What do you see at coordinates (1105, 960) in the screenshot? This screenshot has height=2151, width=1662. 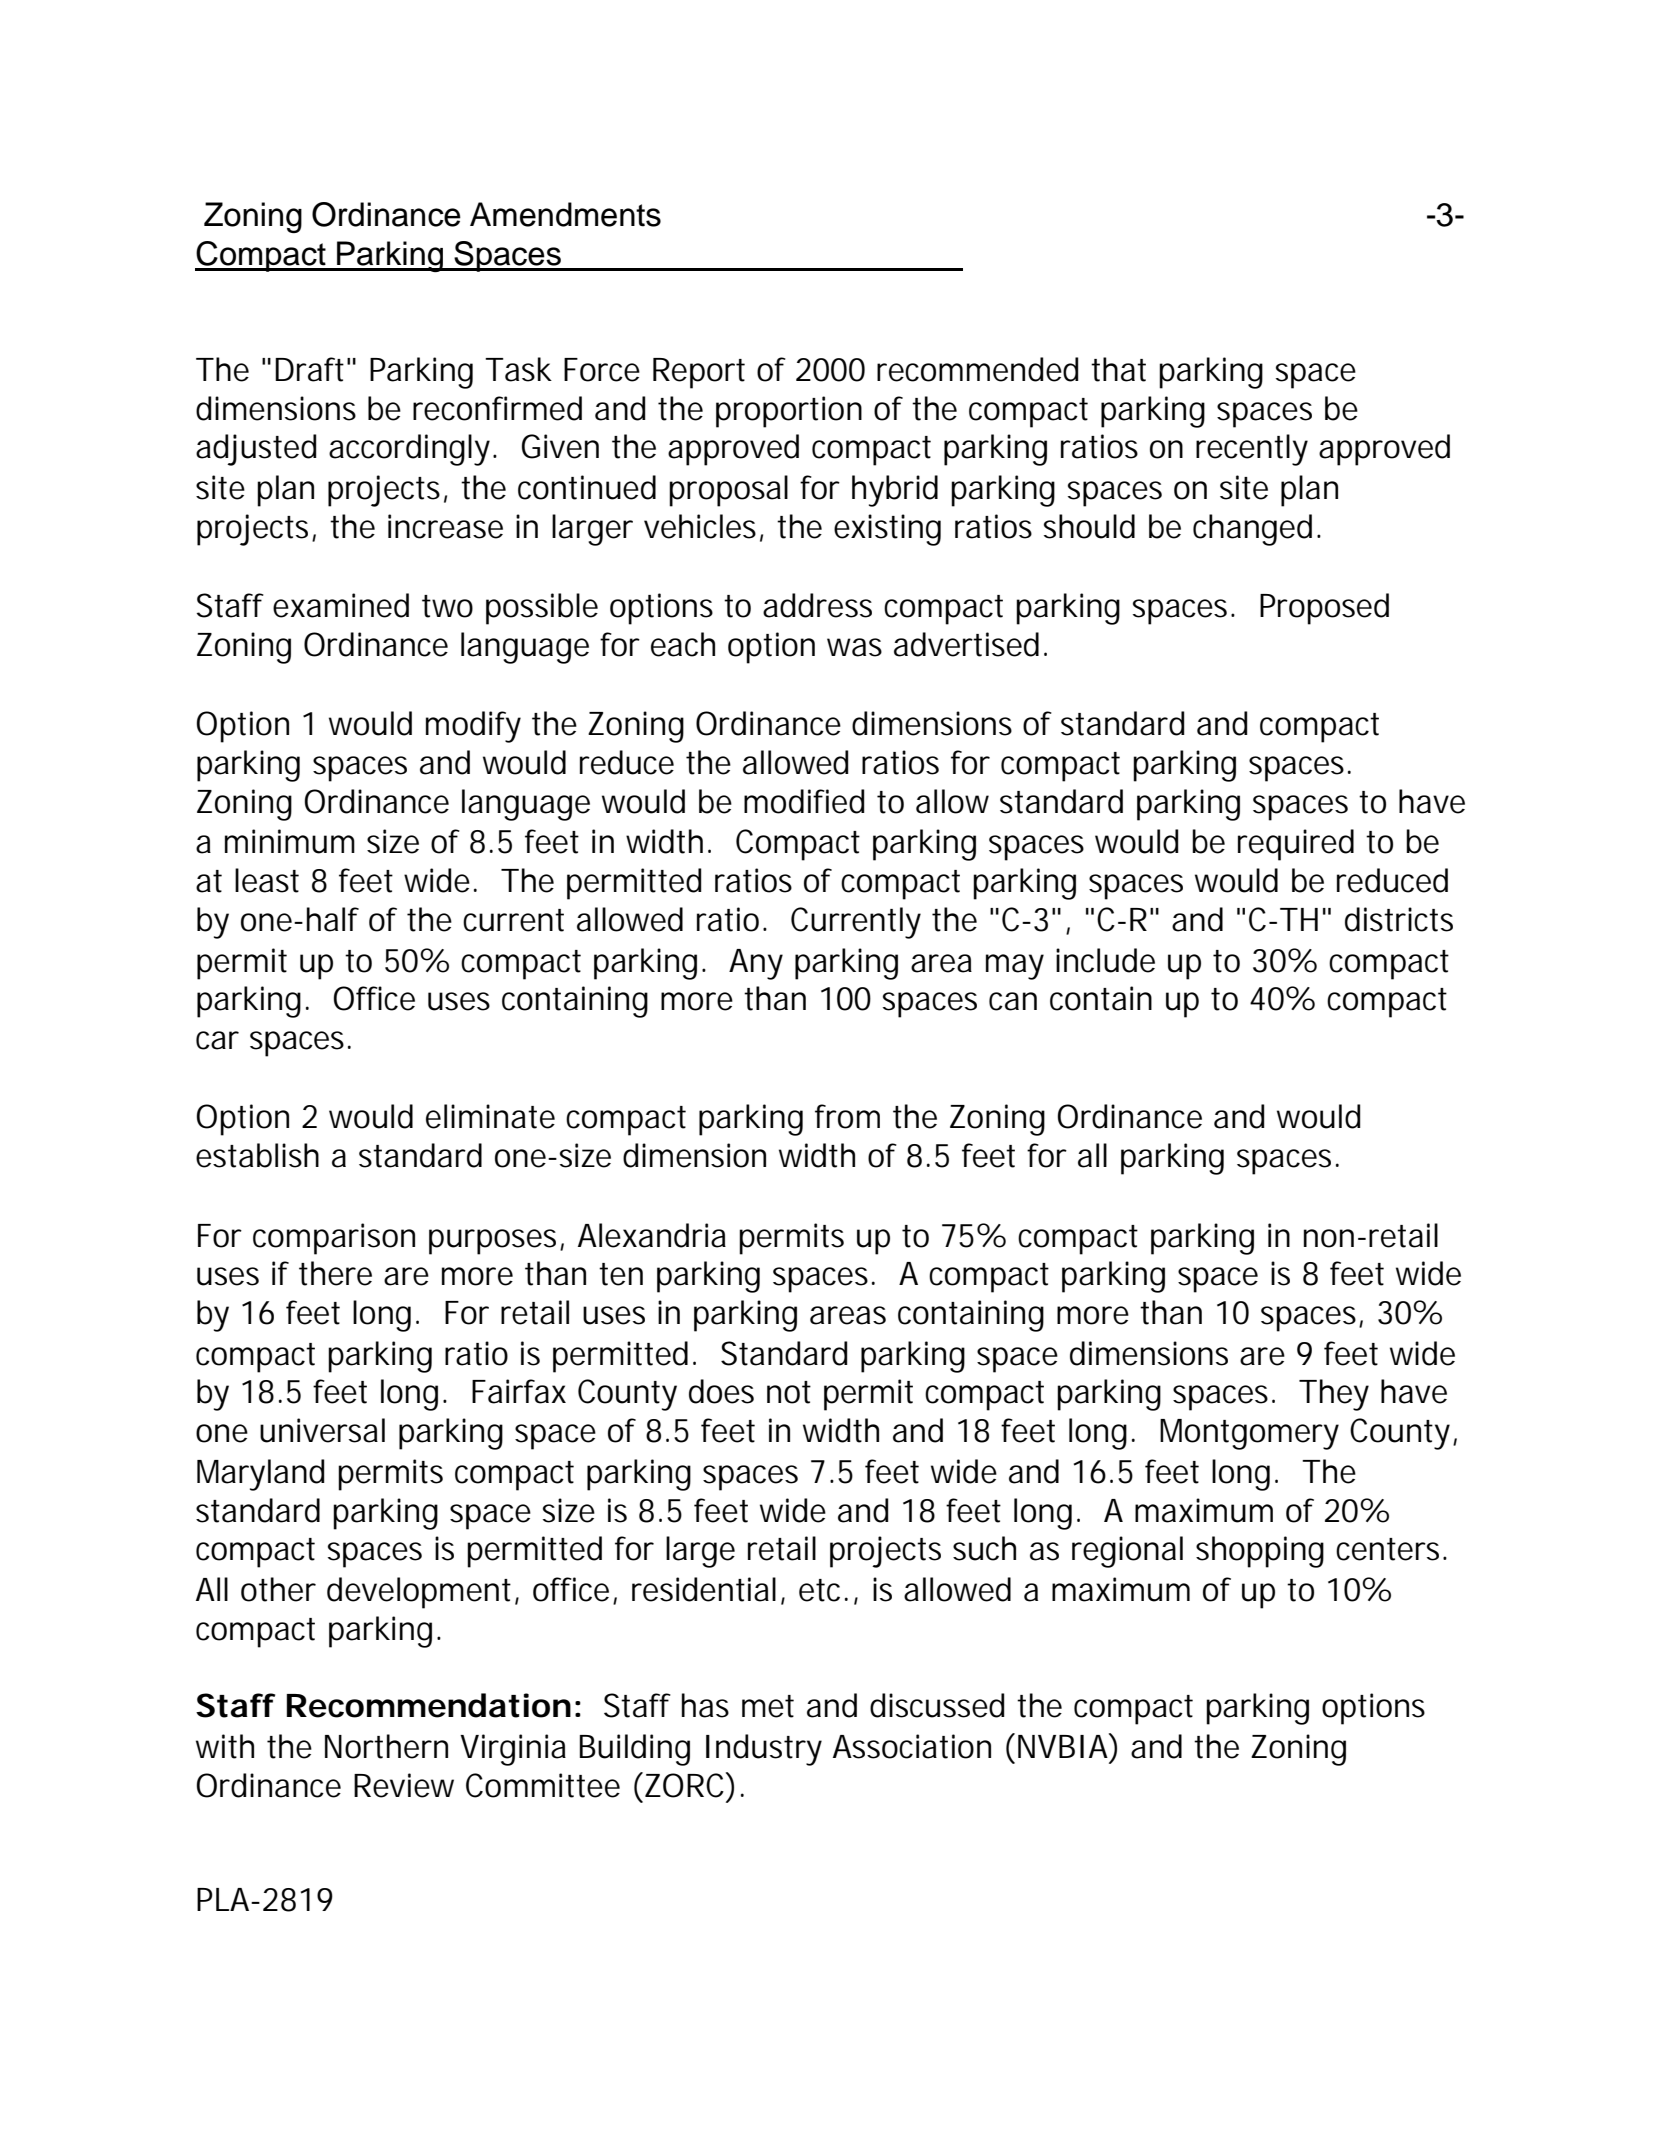 I see `include` at bounding box center [1105, 960].
